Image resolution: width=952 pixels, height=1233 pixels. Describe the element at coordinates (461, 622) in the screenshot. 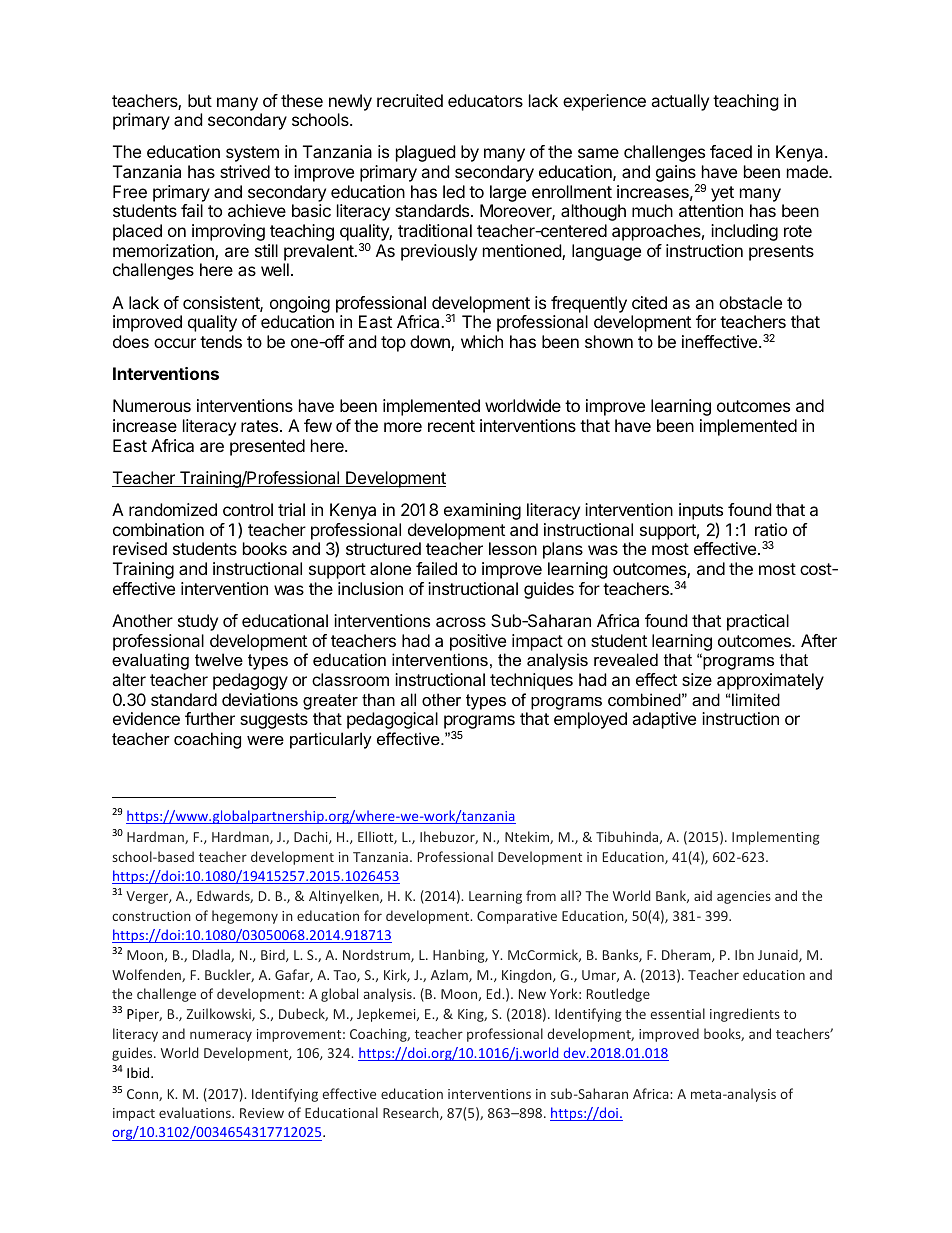

I see `across` at that location.
